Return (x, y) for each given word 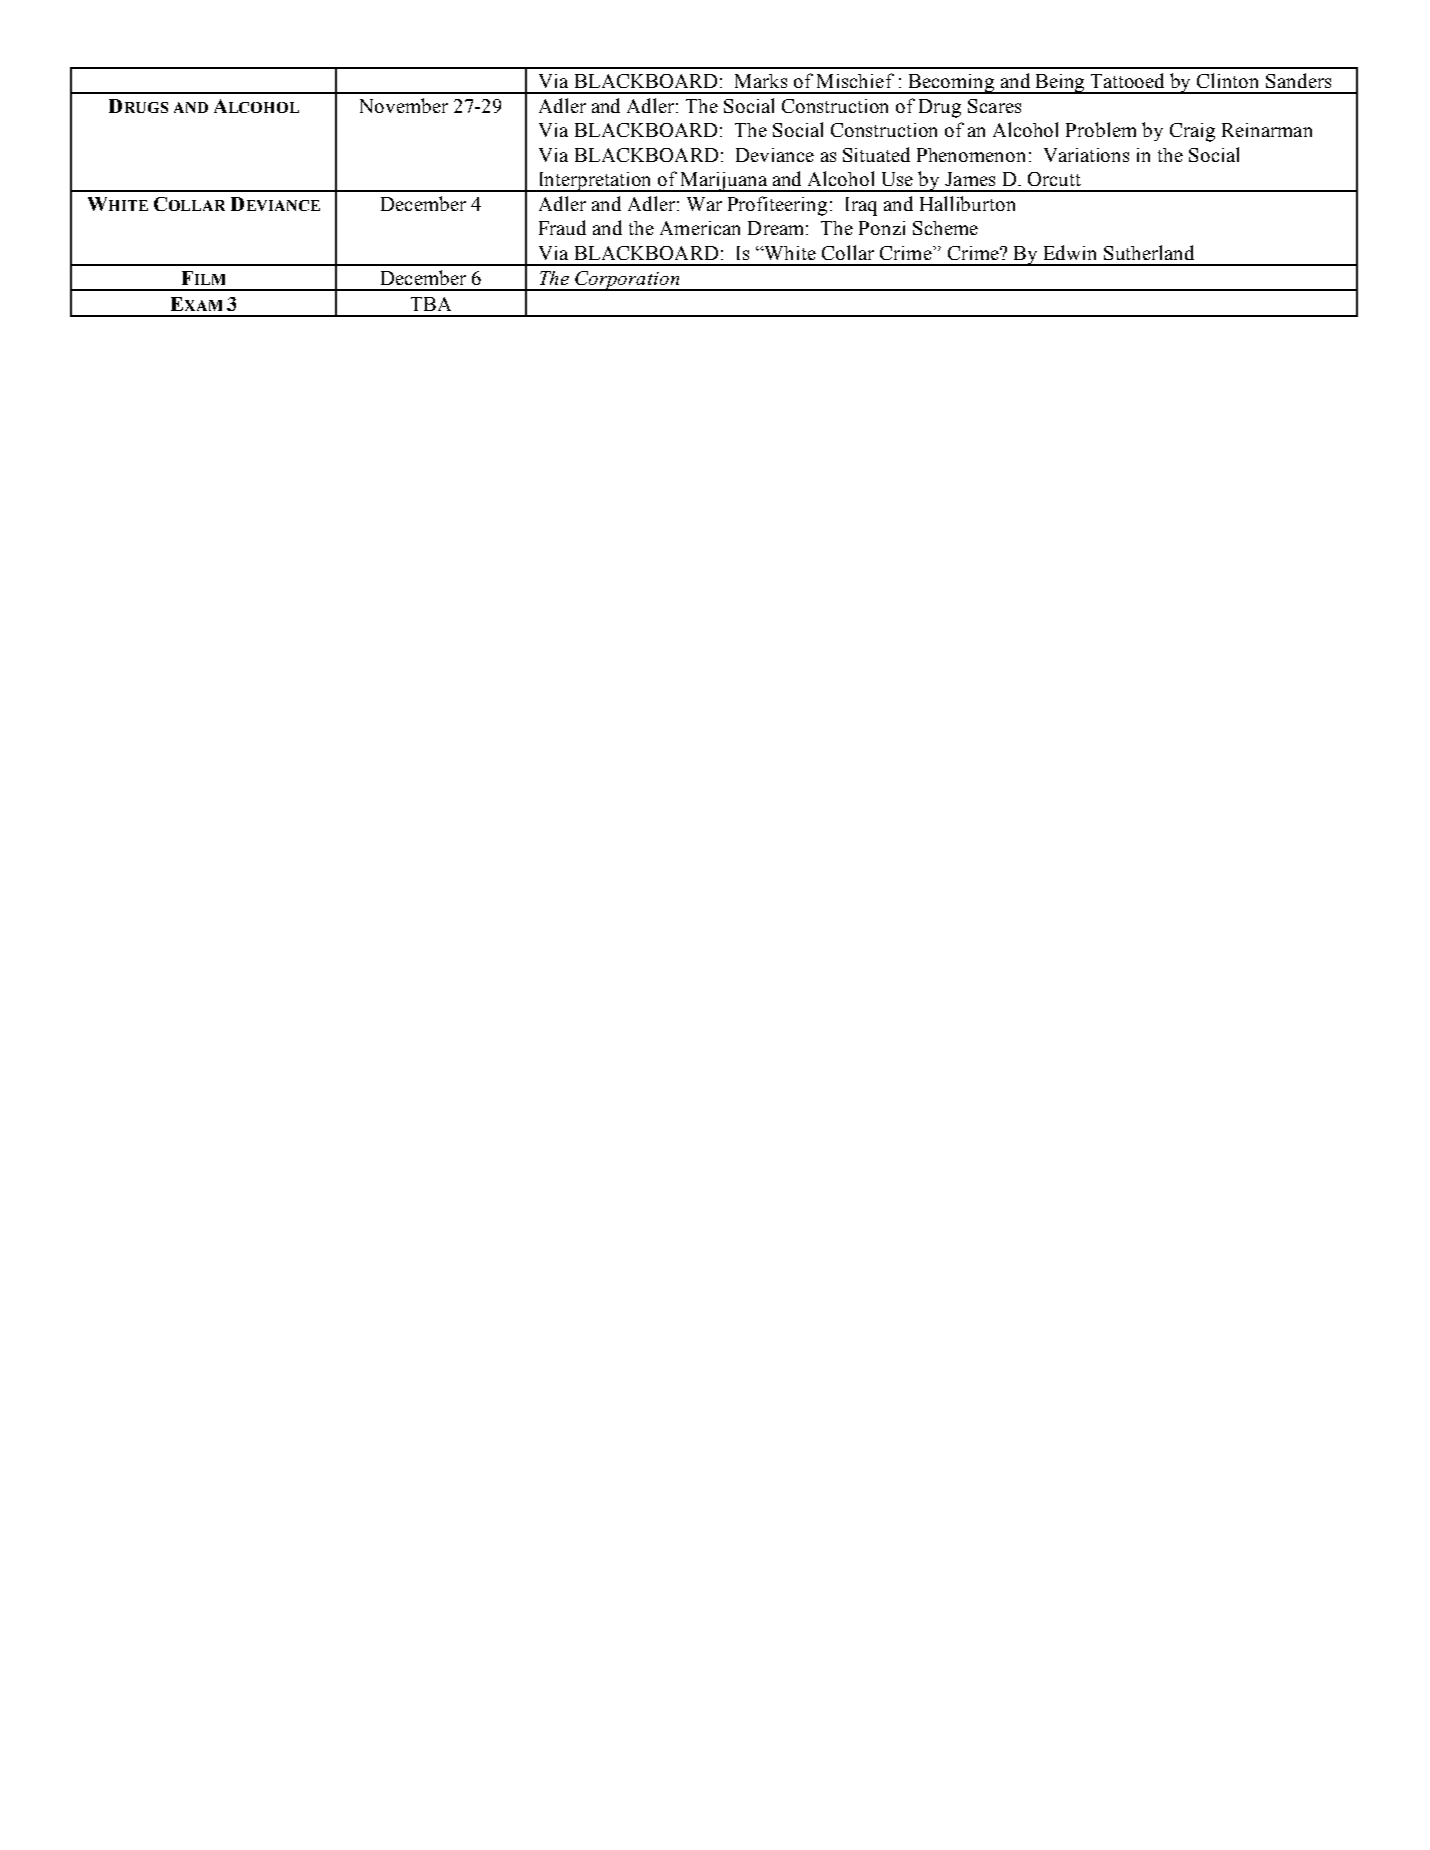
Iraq (861, 206)
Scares (994, 106)
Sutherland (1149, 252)
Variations (1086, 155)
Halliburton (967, 203)
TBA (431, 304)
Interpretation (595, 182)
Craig (1192, 132)
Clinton (1227, 80)
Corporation (628, 281)
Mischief (855, 80)
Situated (876, 154)
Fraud (562, 227)
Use (897, 179)
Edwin (1070, 252)
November (404, 105)
